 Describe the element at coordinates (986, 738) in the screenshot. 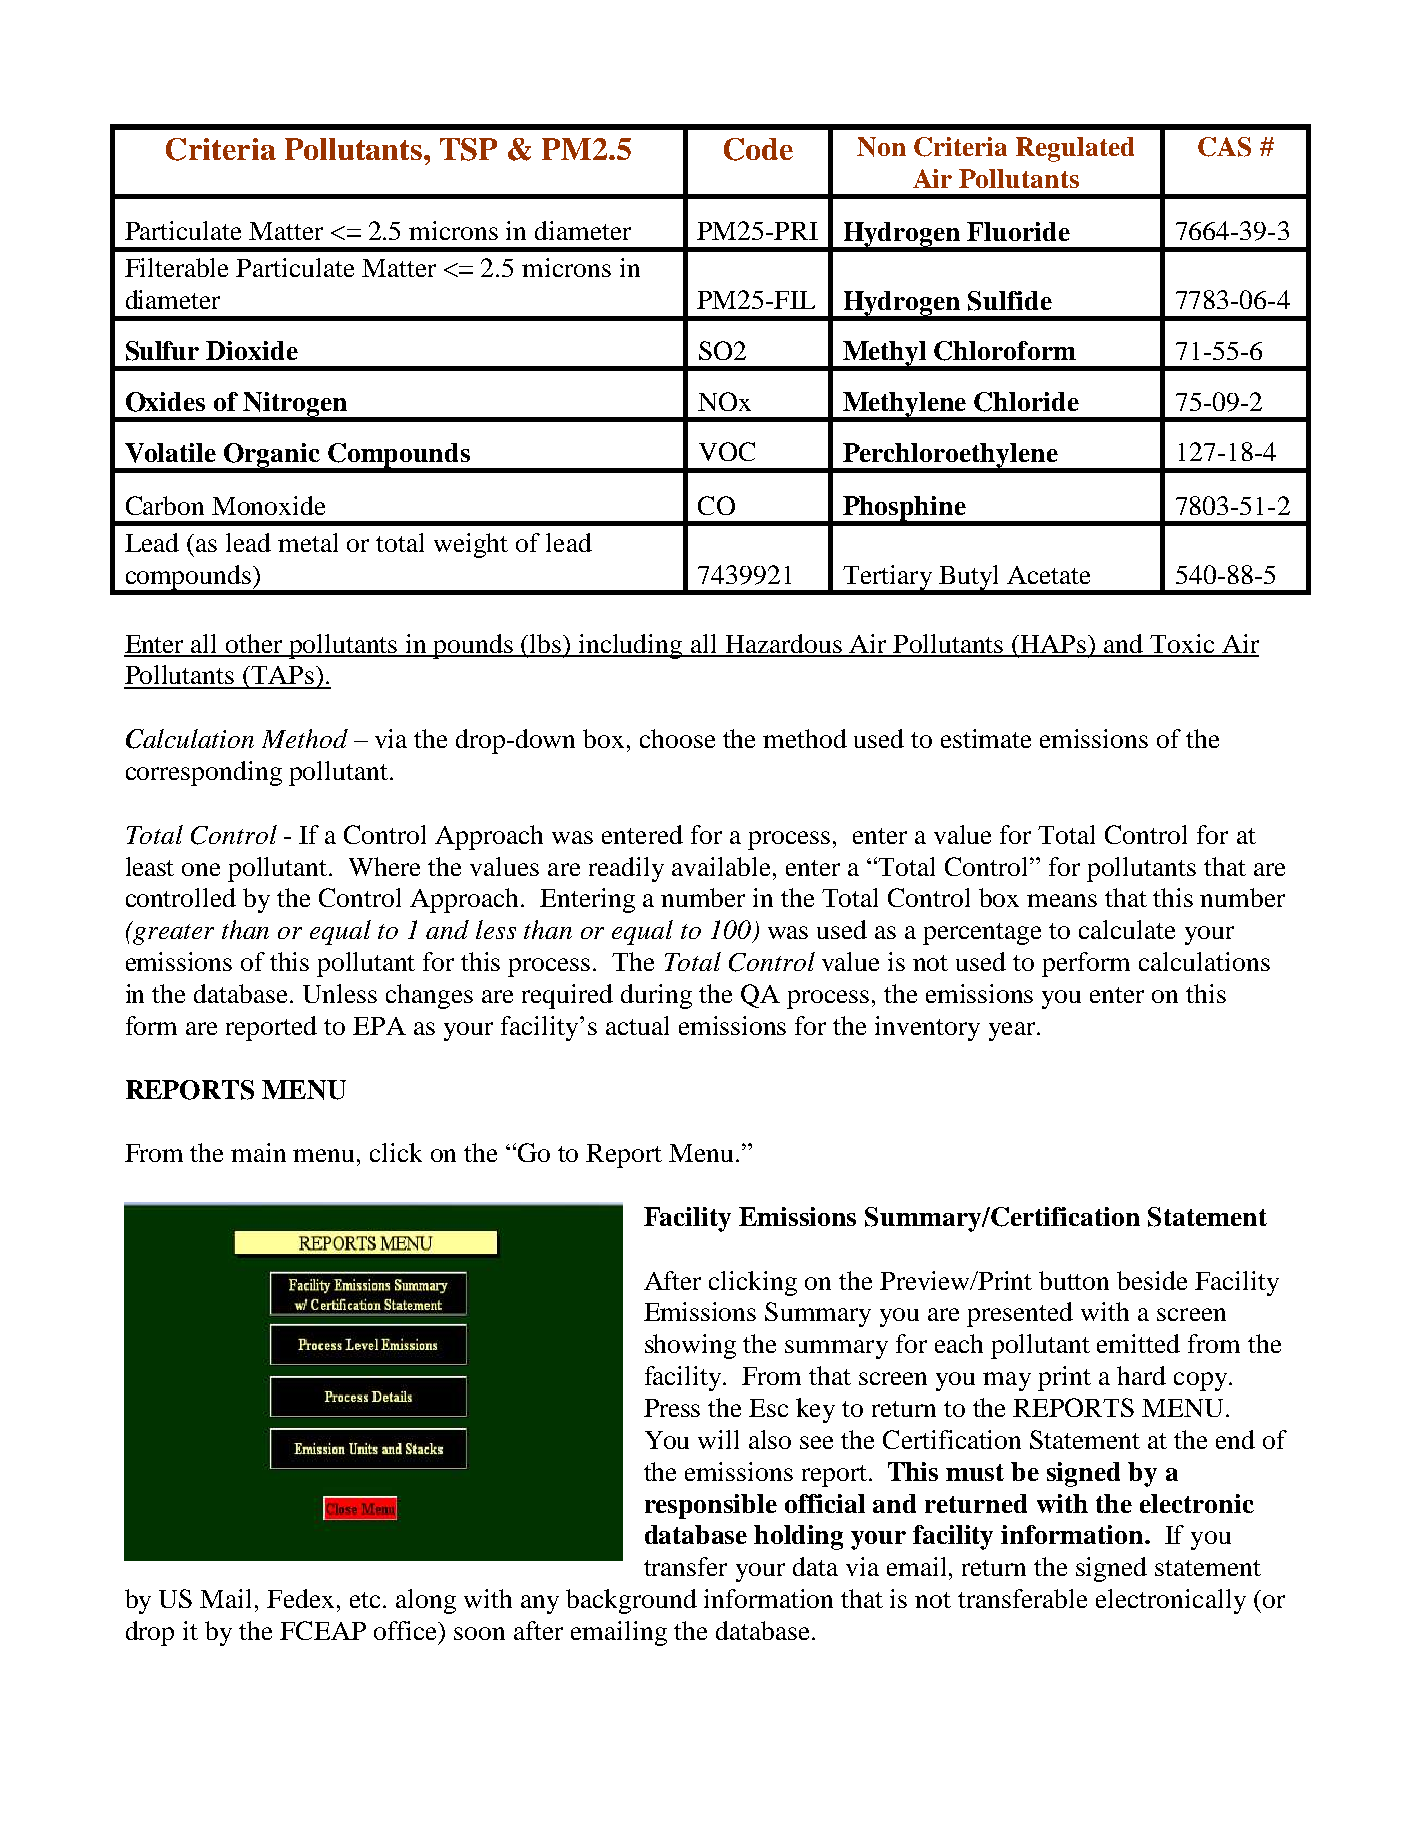

I see `estimate` at that location.
